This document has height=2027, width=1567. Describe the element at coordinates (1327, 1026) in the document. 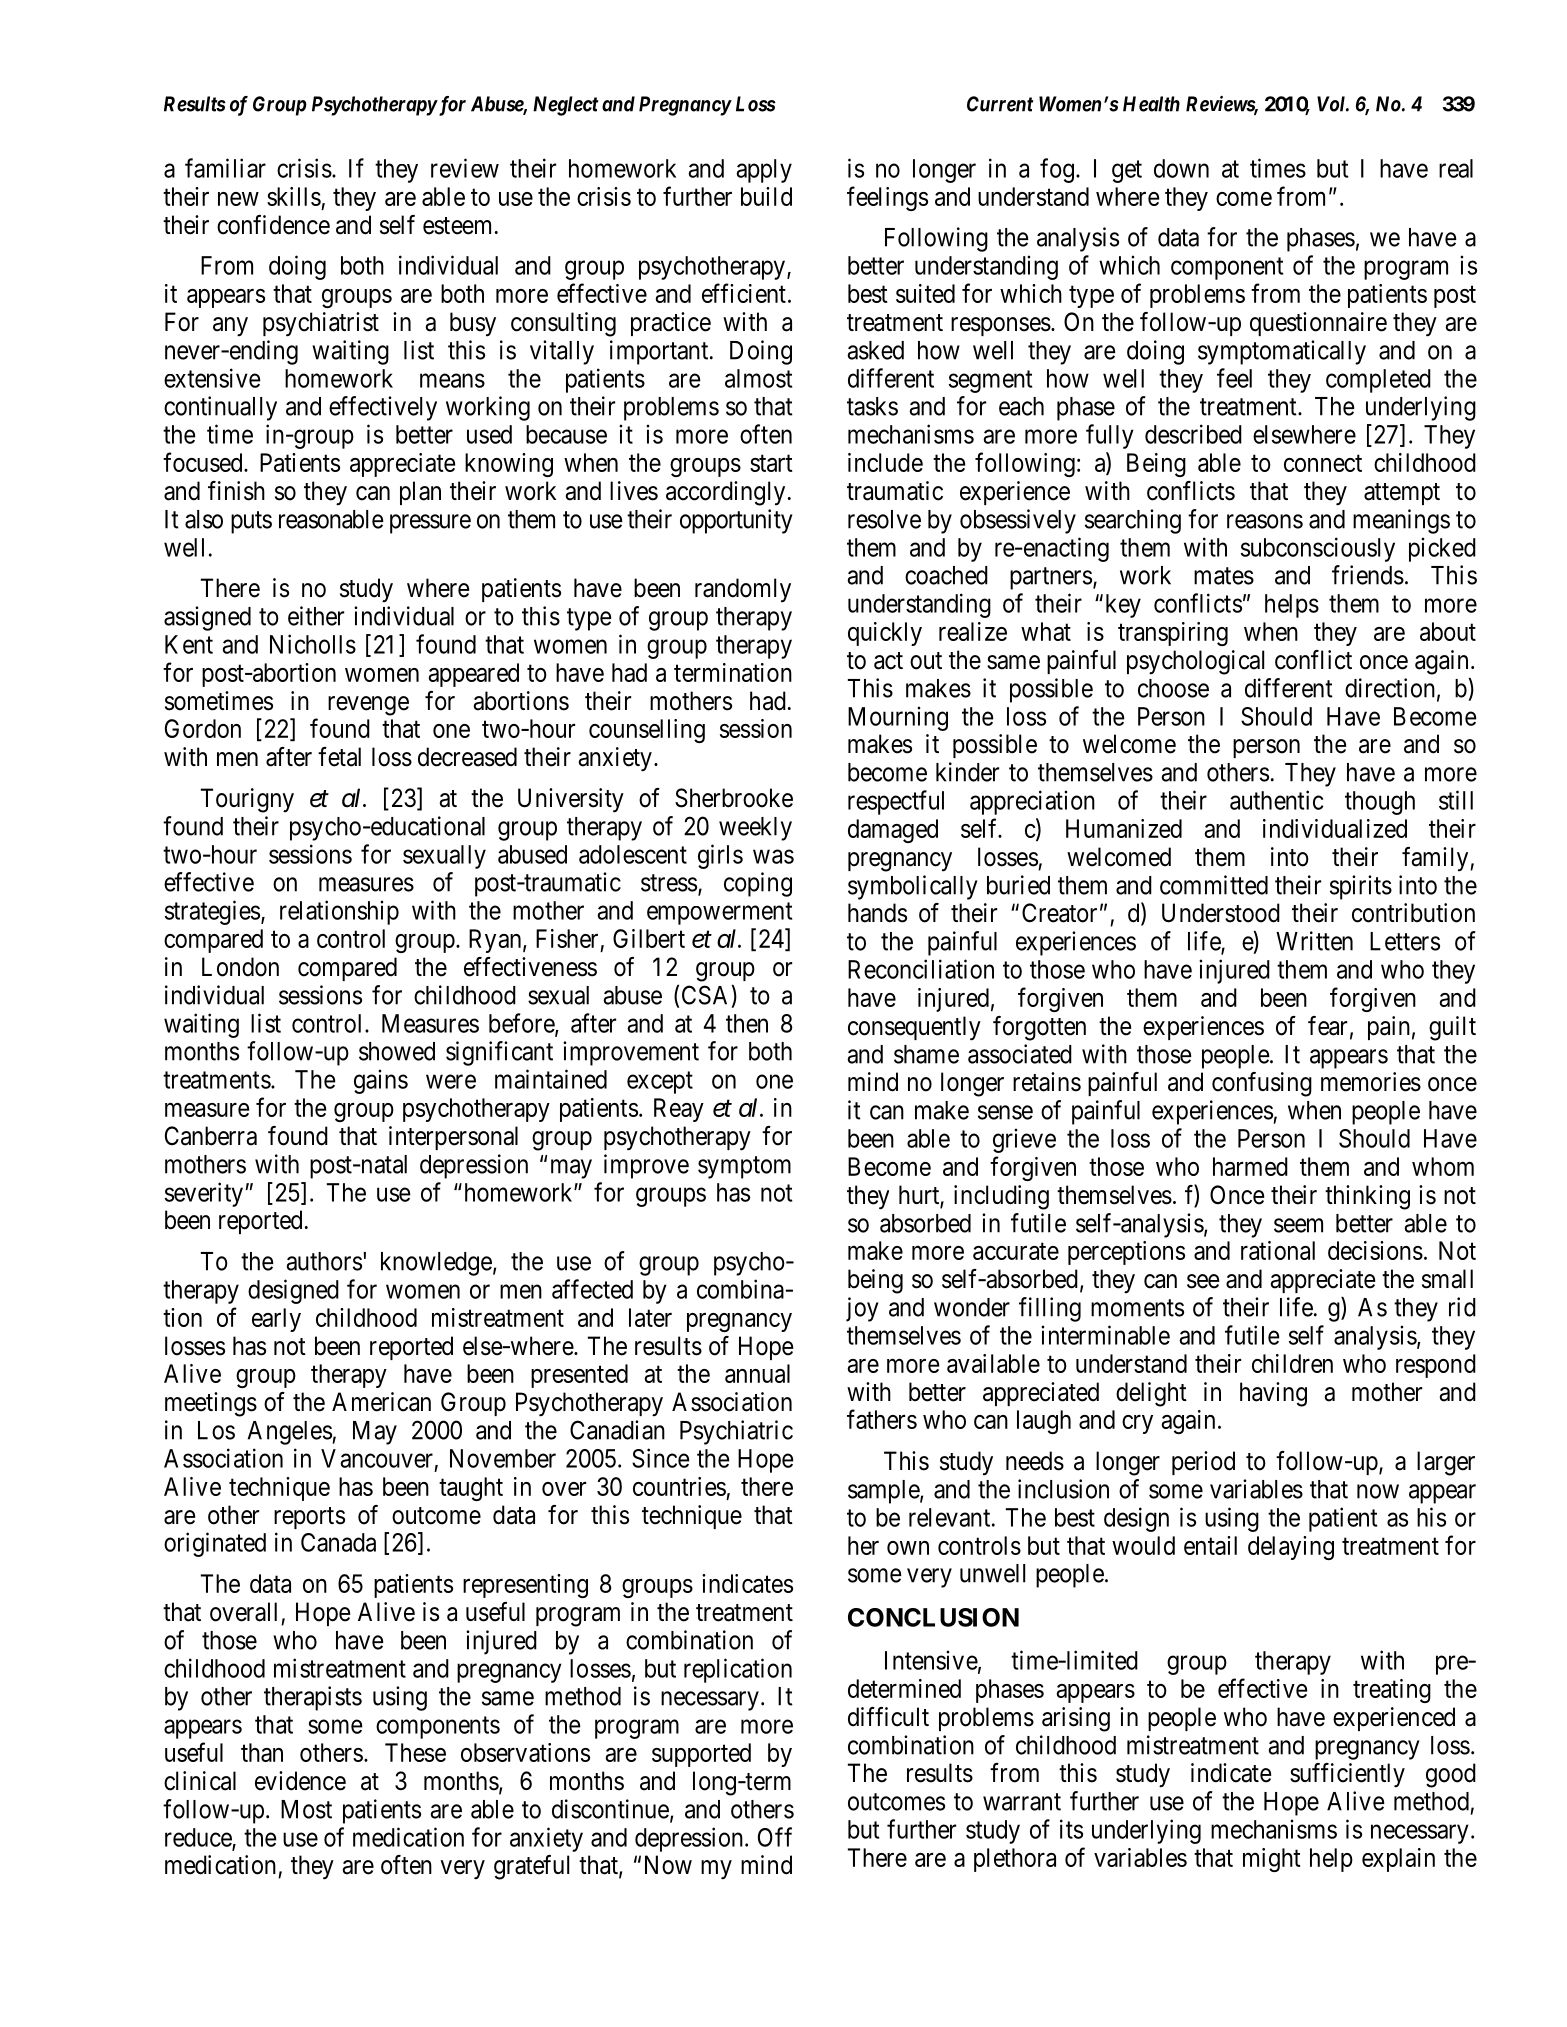

I see `fear` at that location.
